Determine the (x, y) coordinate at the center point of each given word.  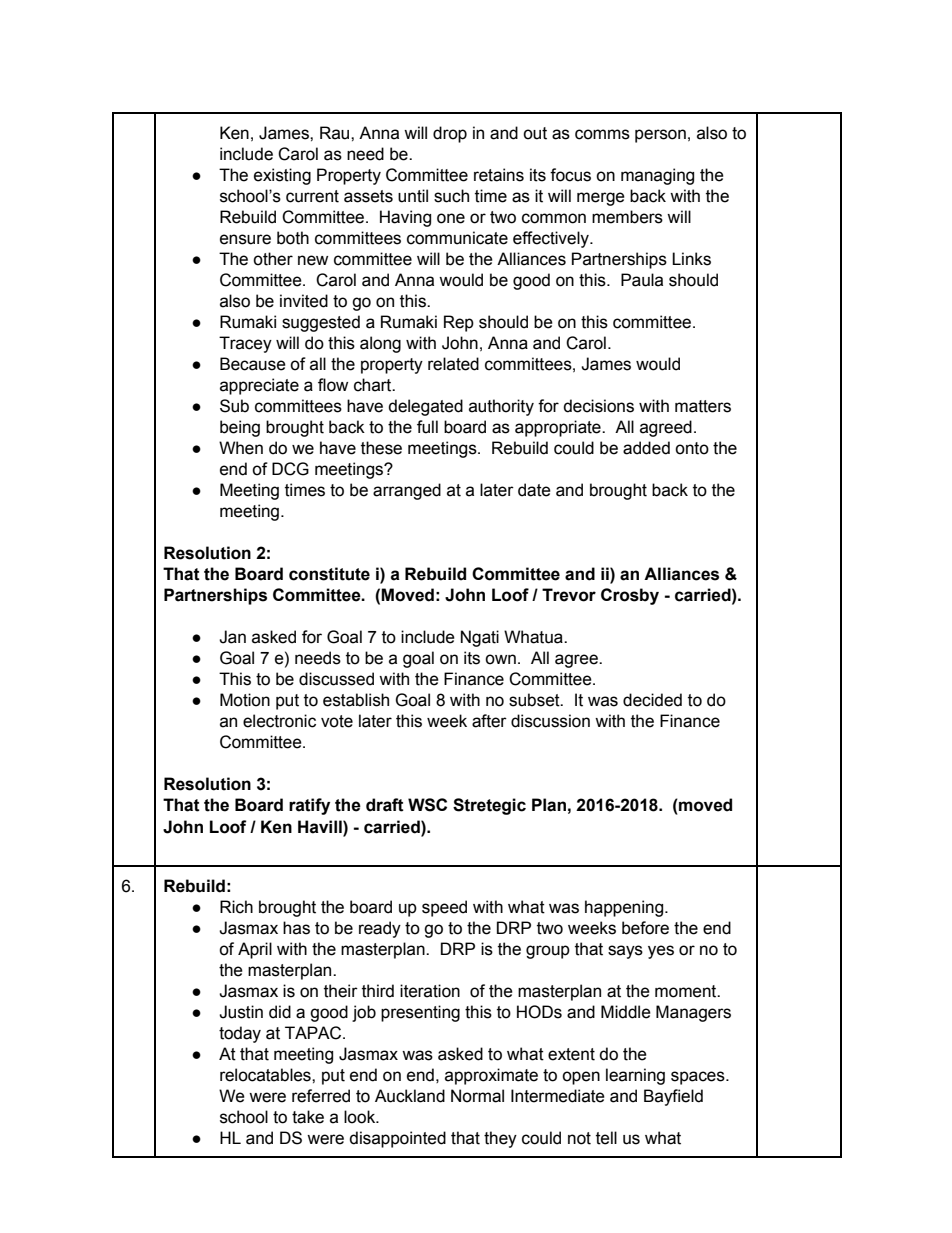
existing (282, 176)
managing (657, 176)
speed (444, 908)
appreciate (259, 386)
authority (501, 407)
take (308, 1117)
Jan (232, 637)
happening (625, 908)
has (296, 928)
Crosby (630, 596)
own (500, 659)
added (646, 448)
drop (450, 134)
